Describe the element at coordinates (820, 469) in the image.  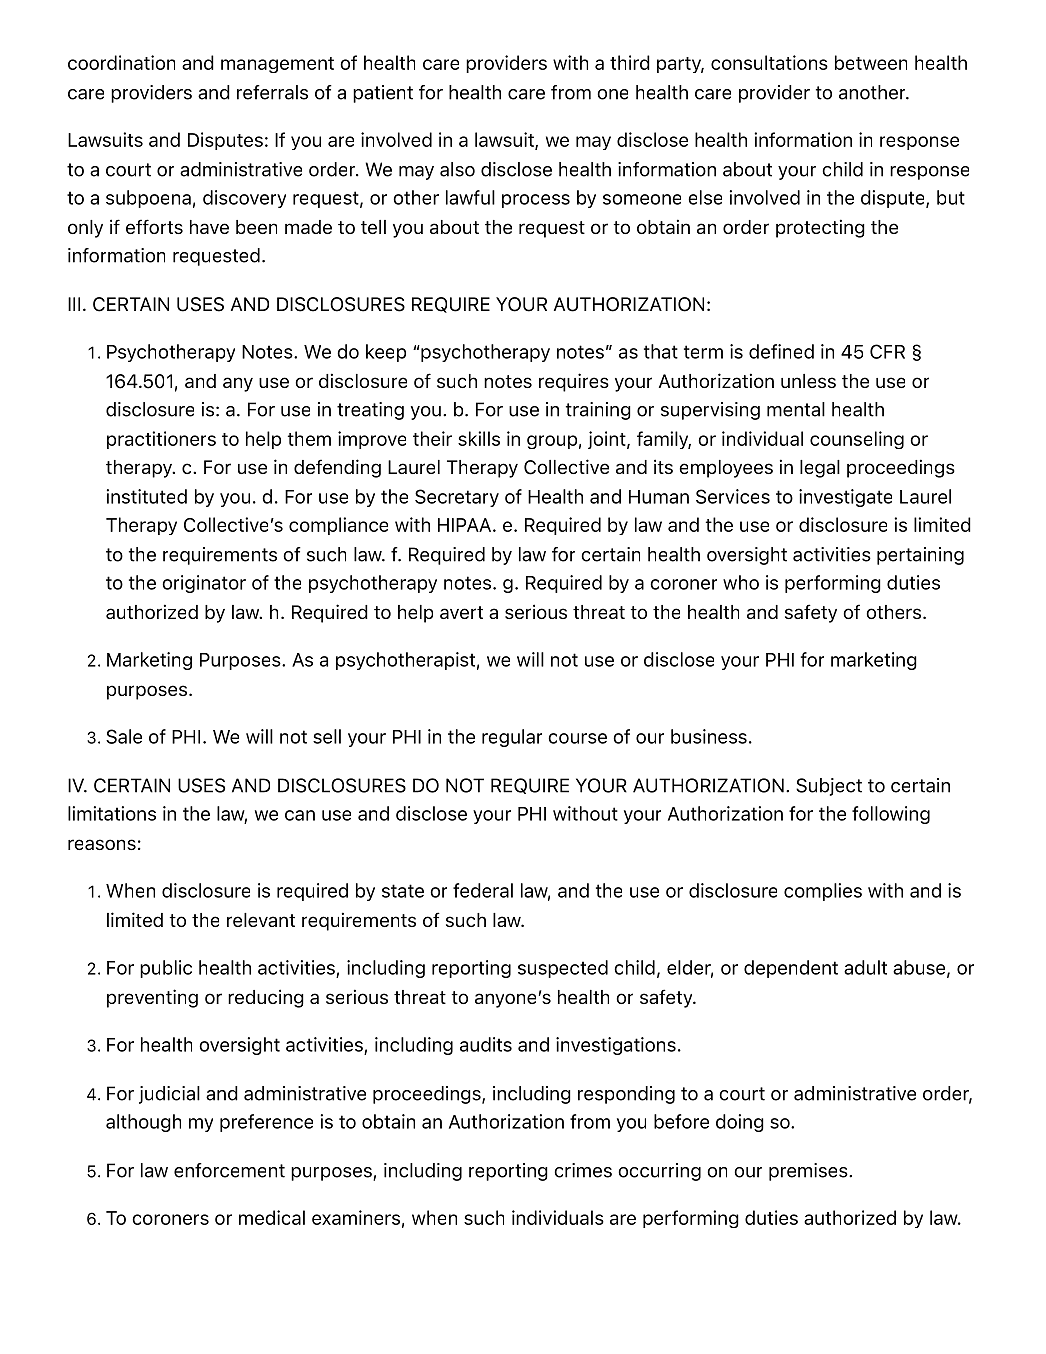
I see `legal` at that location.
